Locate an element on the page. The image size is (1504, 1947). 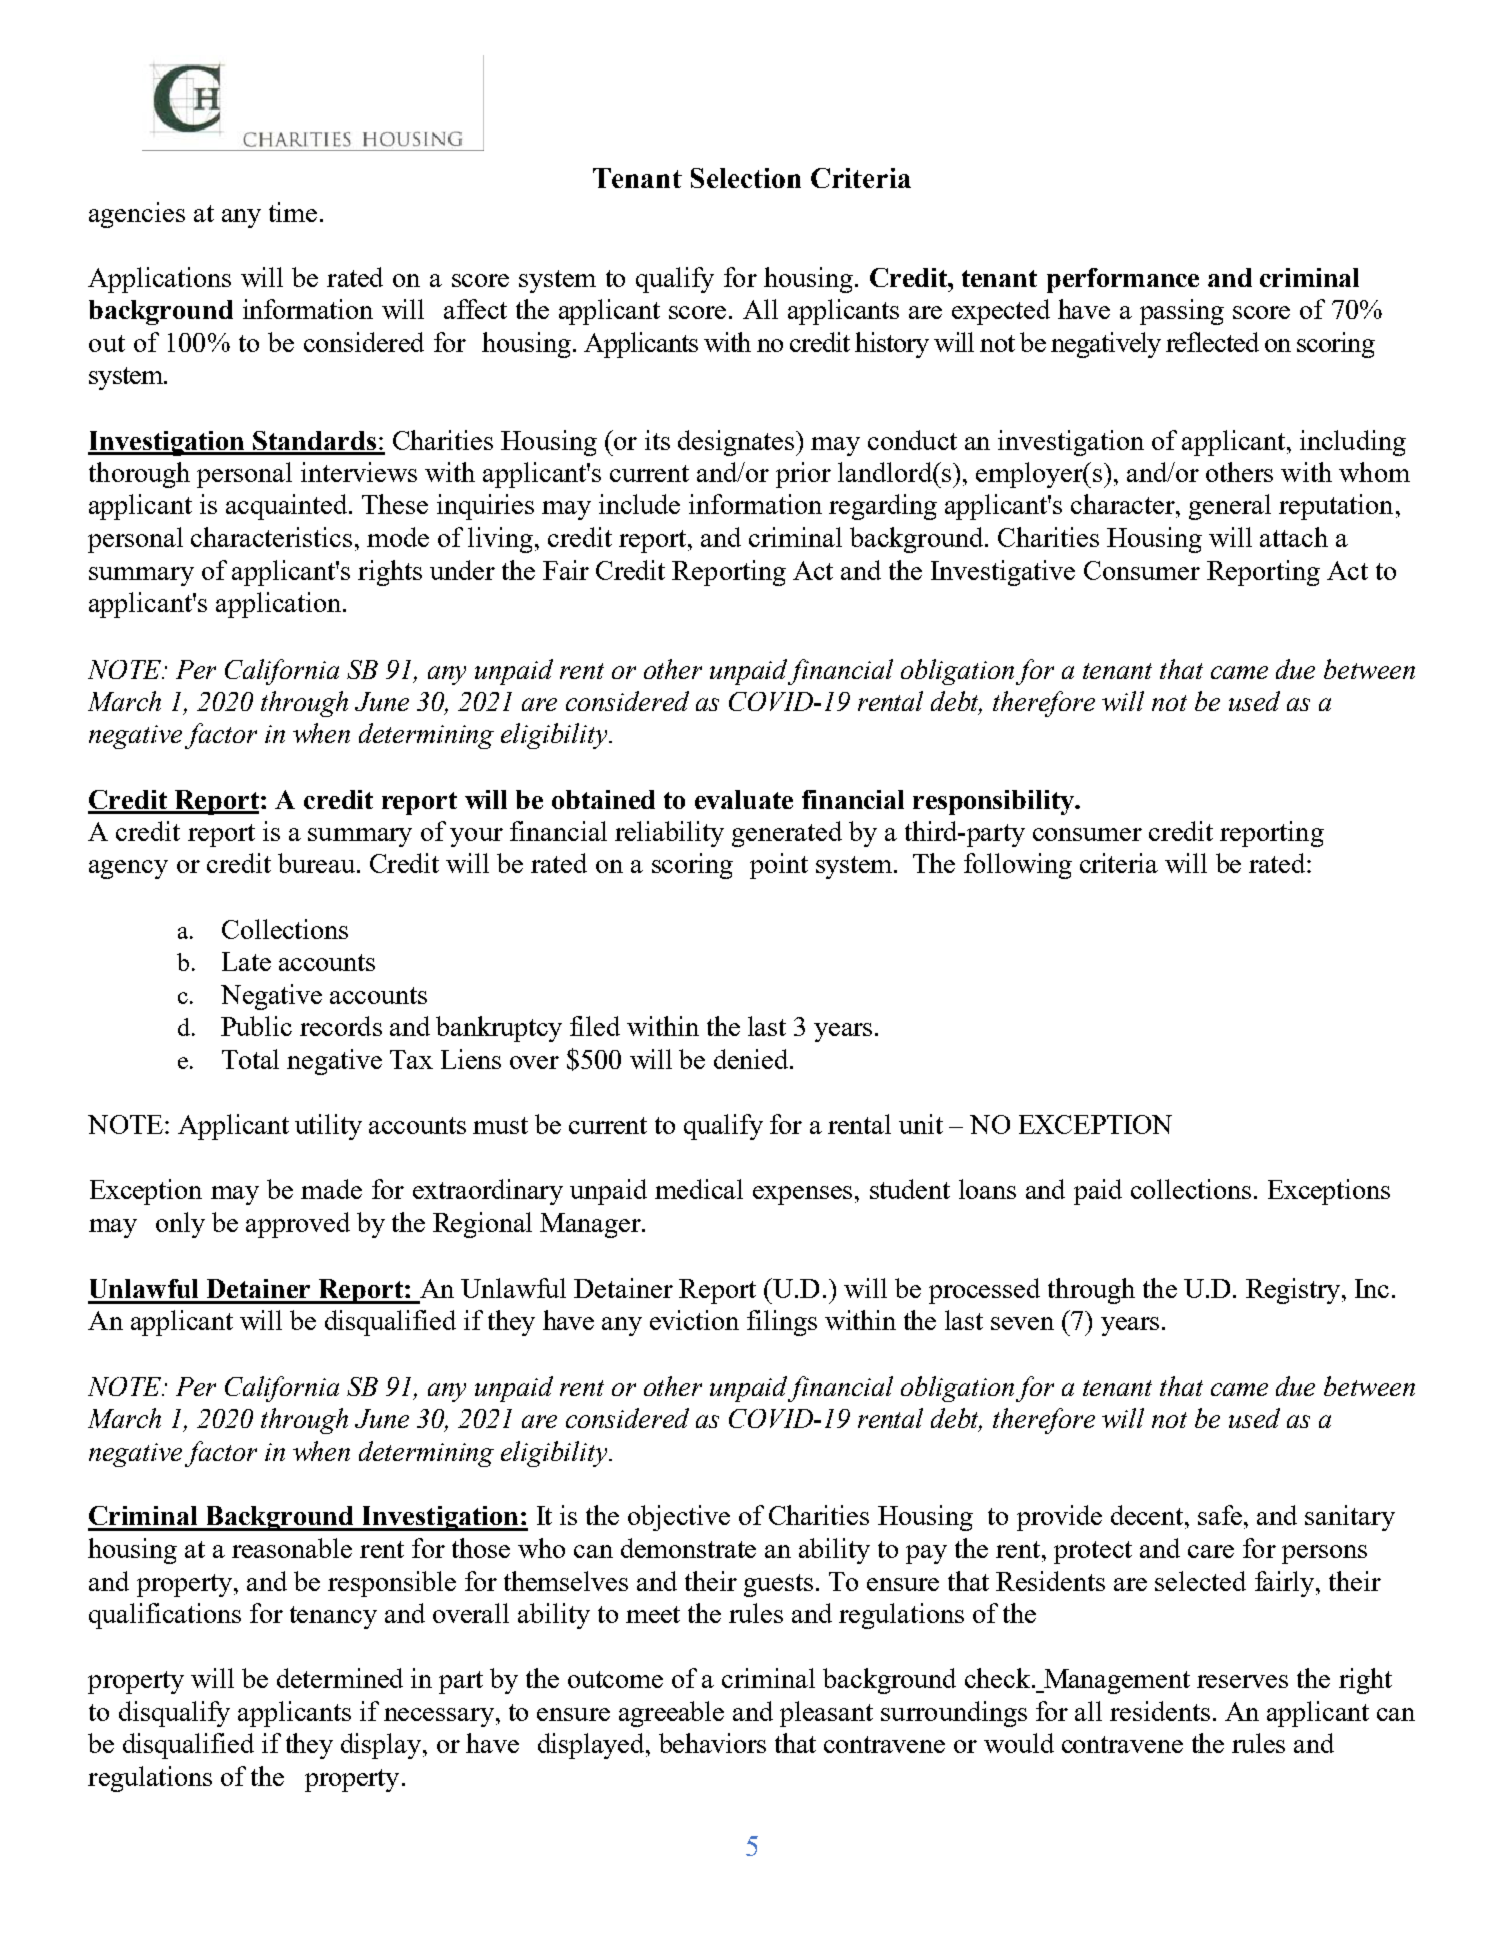
performance is located at coordinates (1123, 280).
